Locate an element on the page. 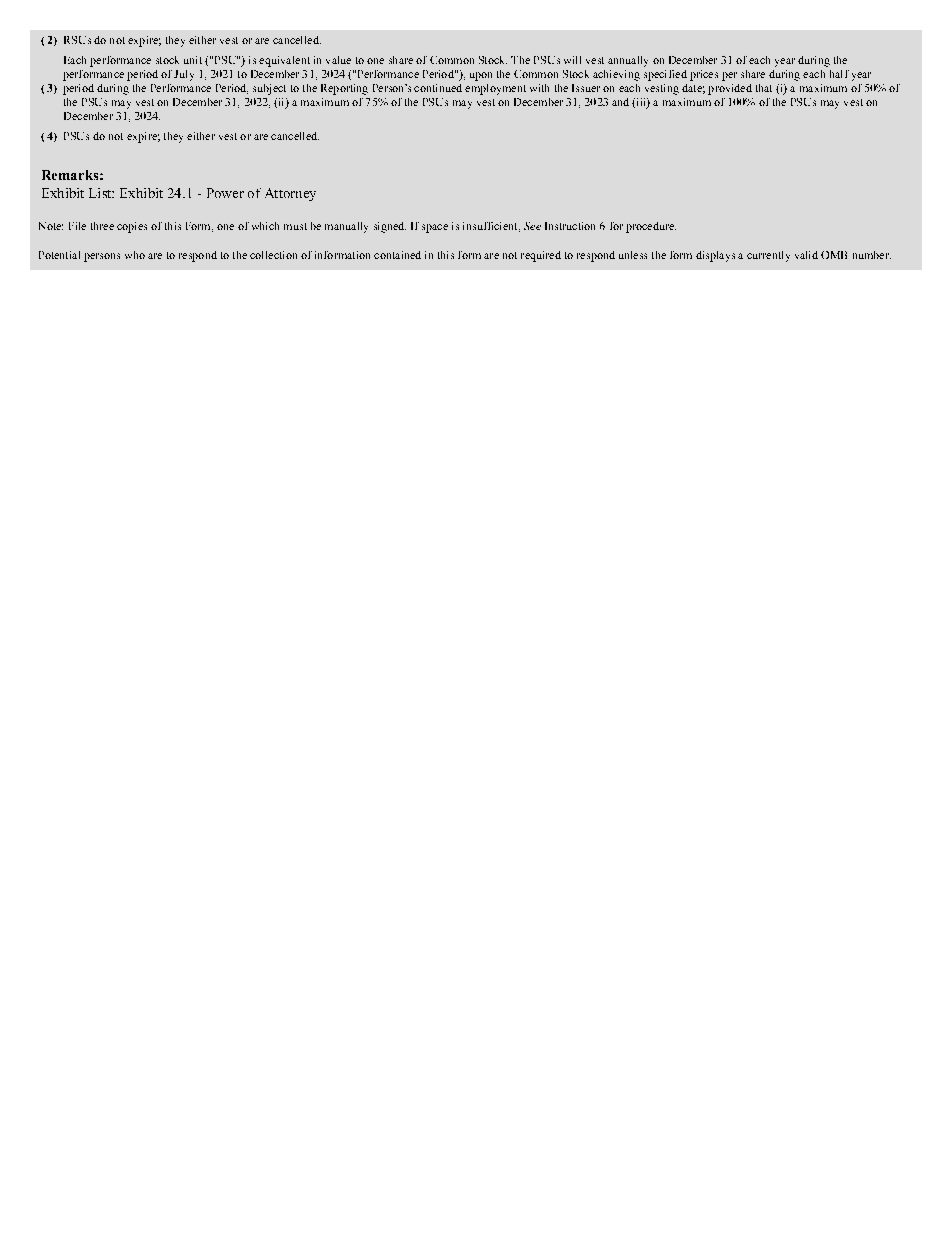  who is located at coordinates (135, 255).
